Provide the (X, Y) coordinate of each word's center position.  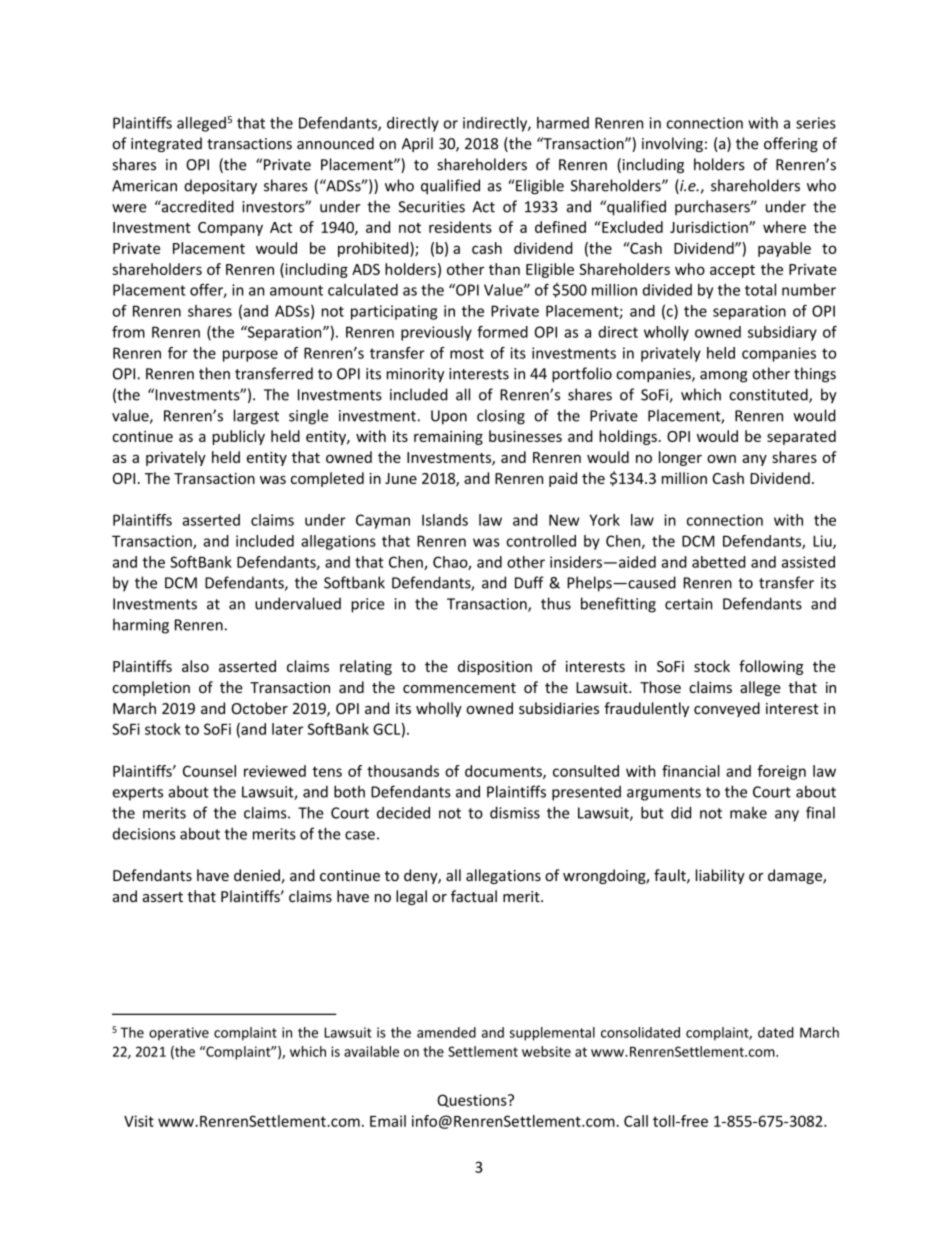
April (417, 144)
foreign (781, 772)
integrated (166, 144)
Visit (139, 1121)
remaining (448, 438)
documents (504, 772)
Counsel (209, 771)
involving (672, 144)
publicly (238, 437)
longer (680, 458)
